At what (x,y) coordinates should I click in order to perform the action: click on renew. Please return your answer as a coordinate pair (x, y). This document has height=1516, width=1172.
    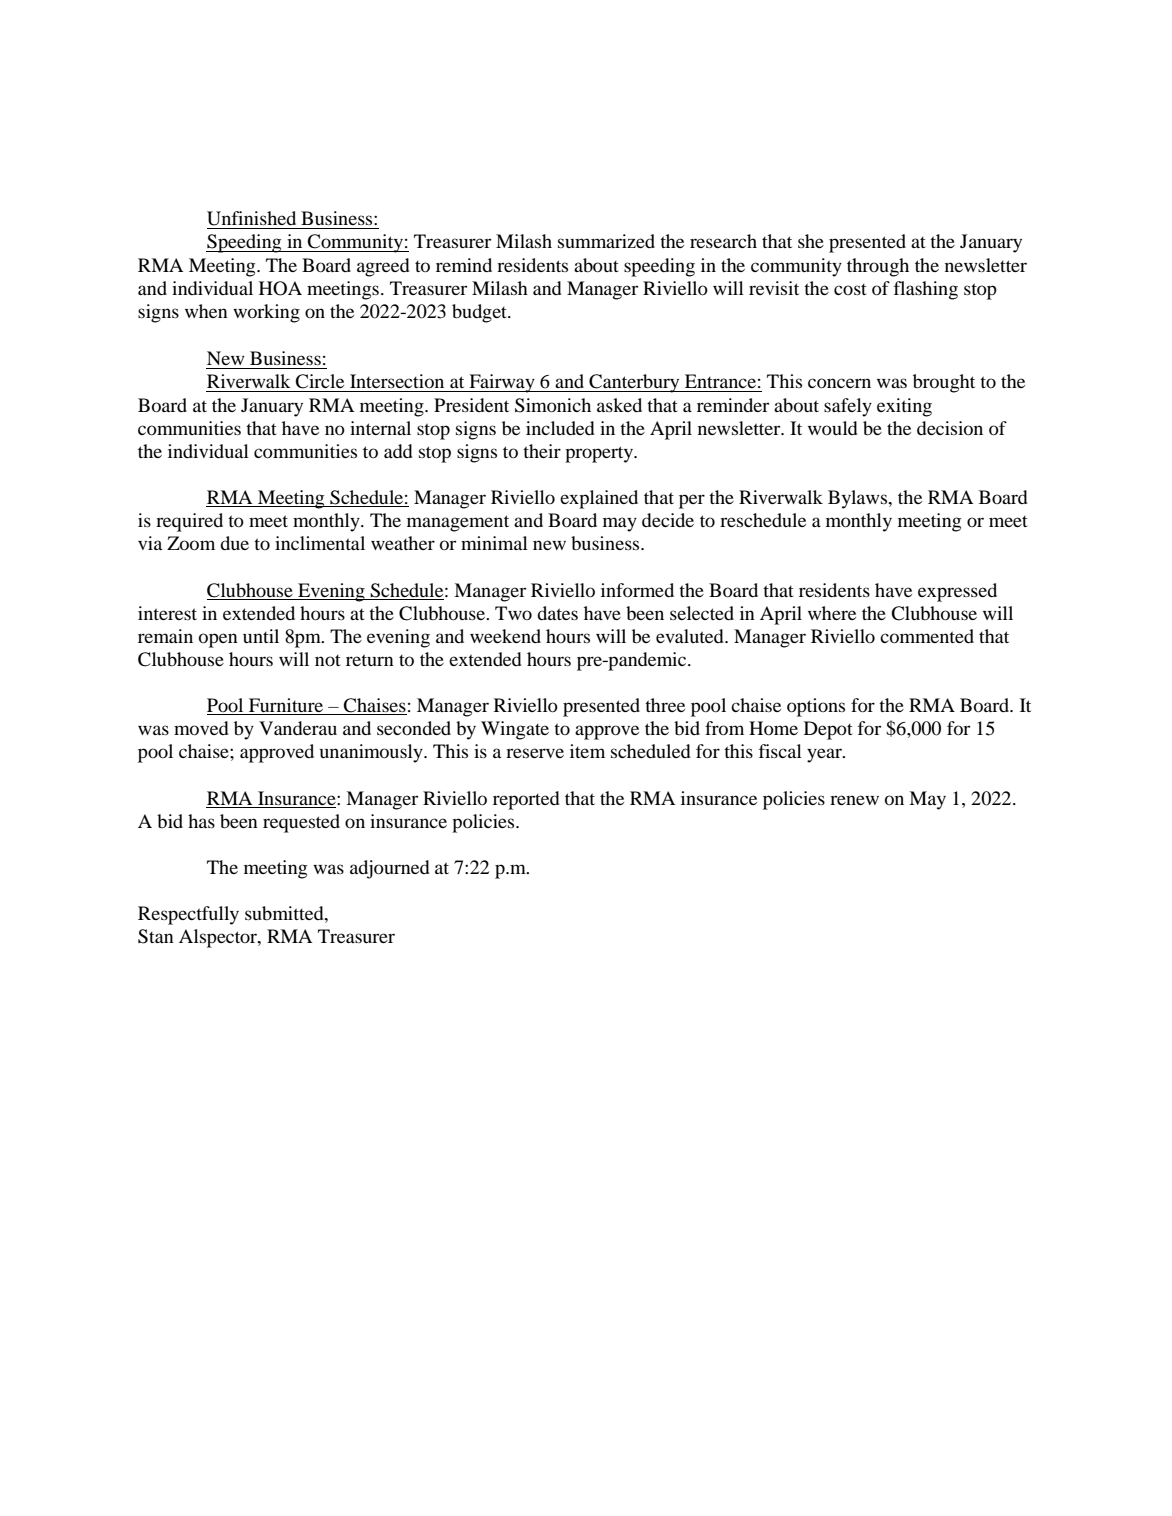
    Looking at the image, I should click on (854, 800).
